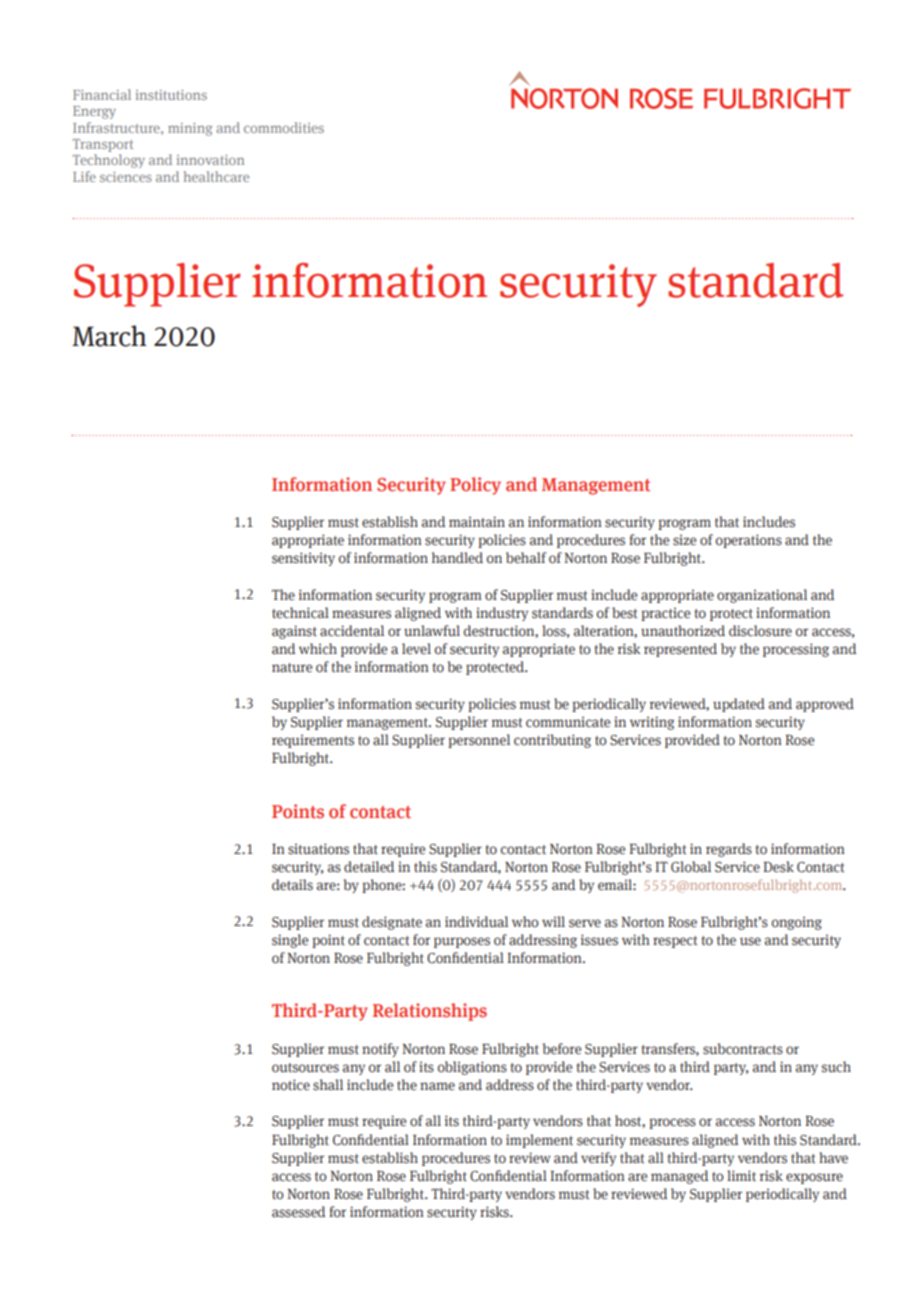  Describe the element at coordinates (539, 1141) in the screenshot. I see `implement` at that location.
